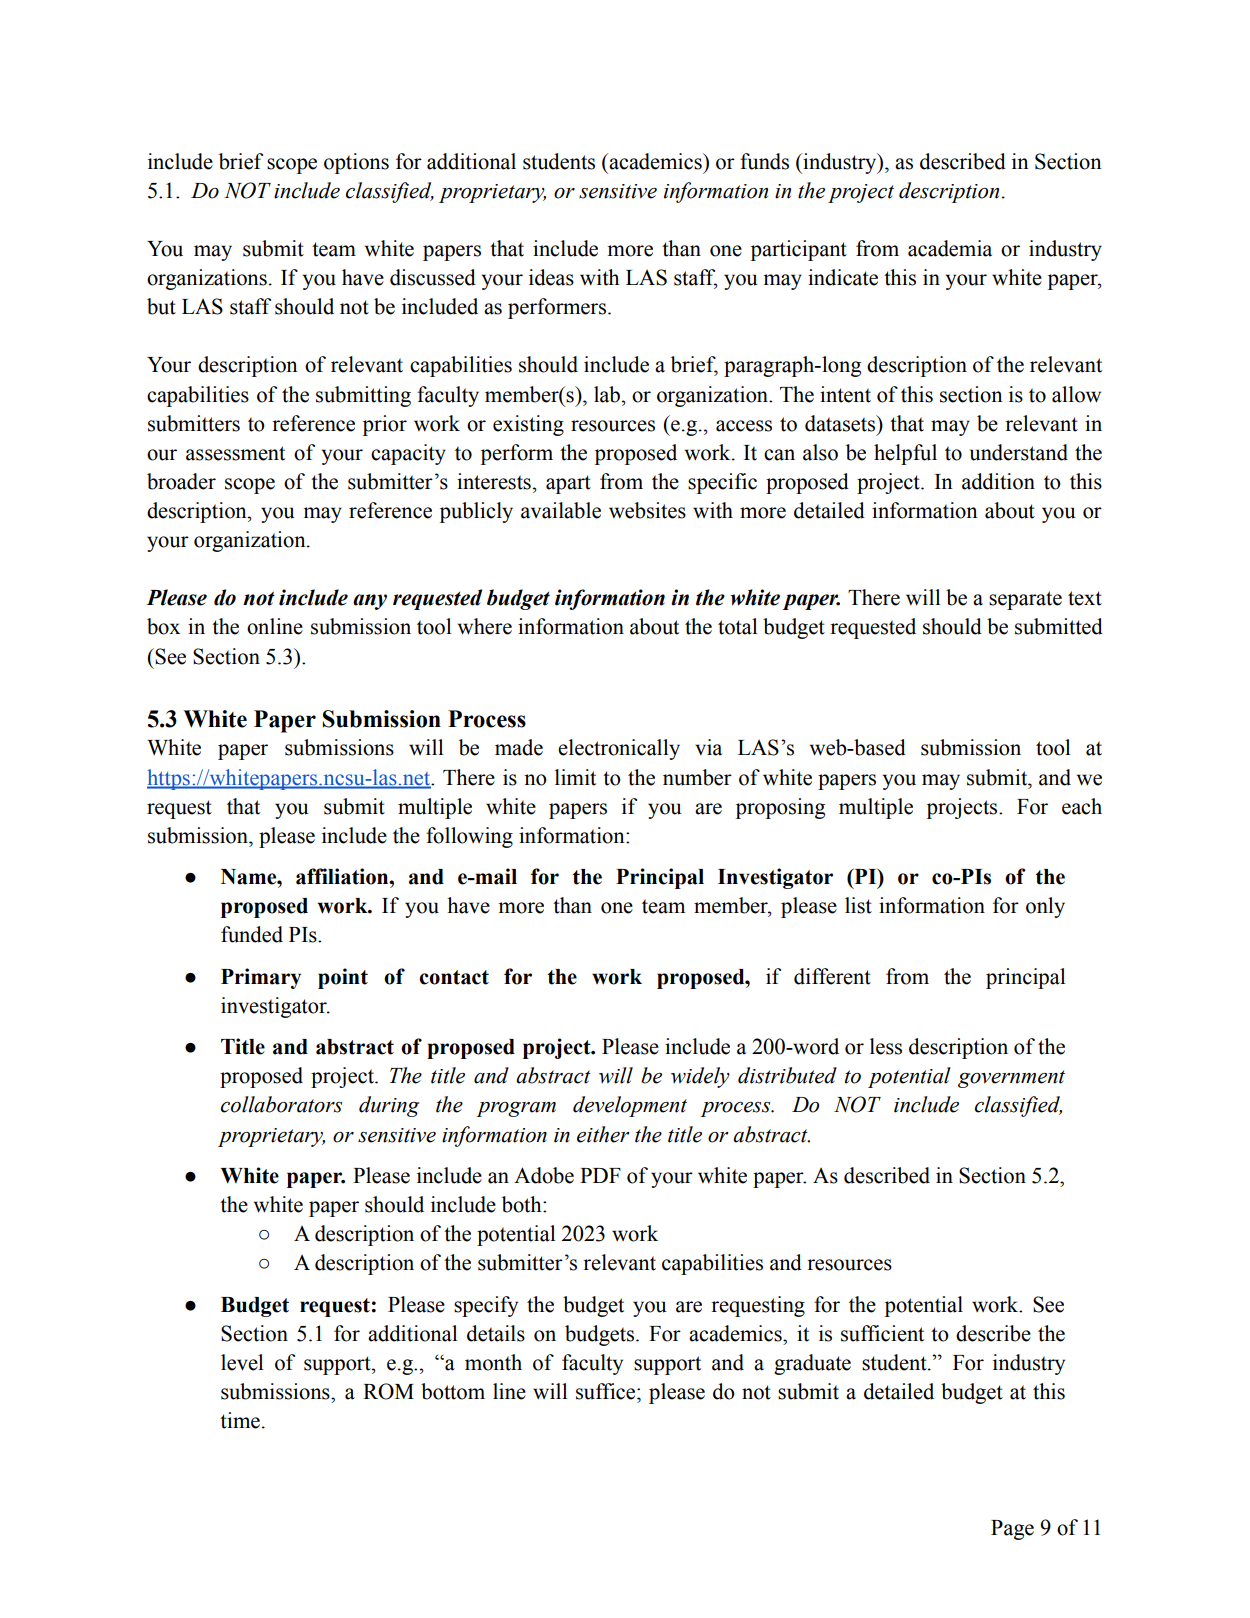 The width and height of the screenshot is (1250, 1618). Describe the element at coordinates (281, 1104) in the screenshot. I see `collaborators` at that location.
